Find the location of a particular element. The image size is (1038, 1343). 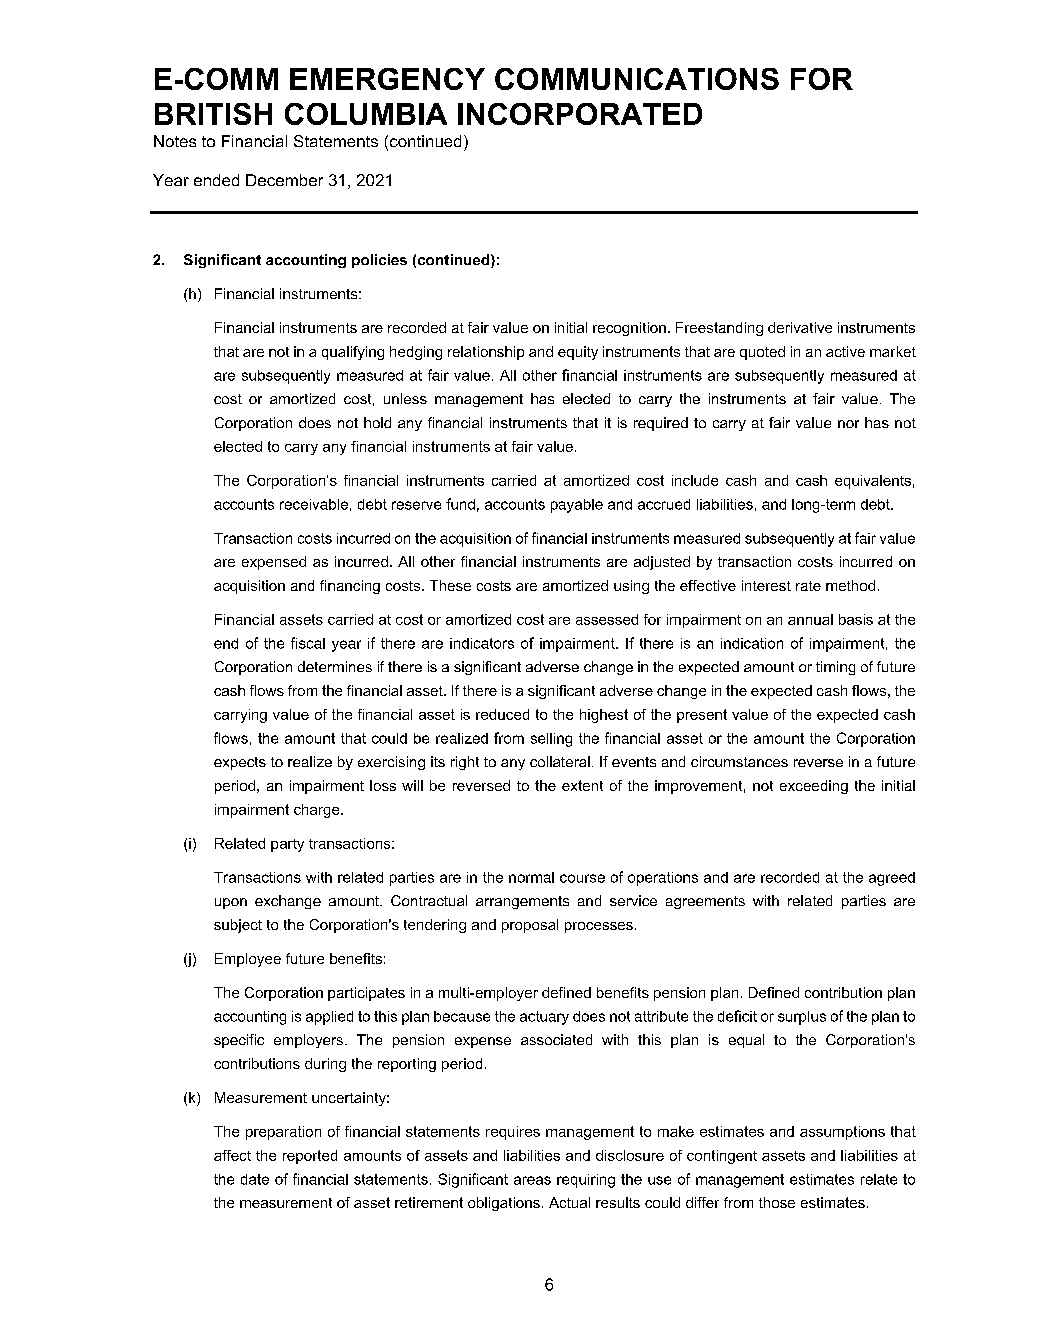

date is located at coordinates (255, 1179).
